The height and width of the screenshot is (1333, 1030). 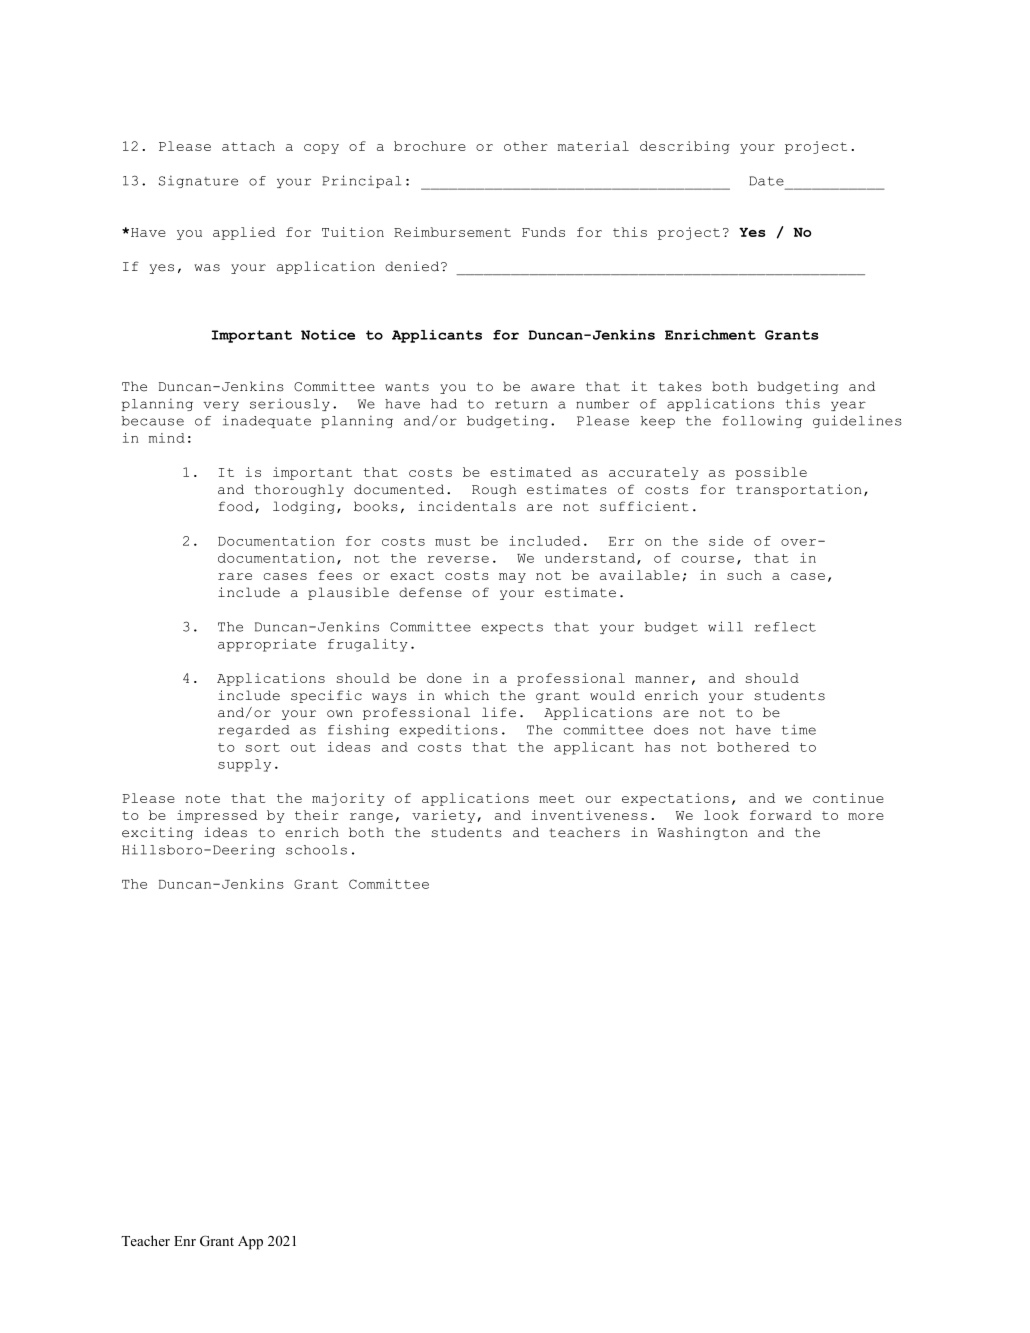 What do you see at coordinates (685, 147) in the screenshot?
I see `describing` at bounding box center [685, 147].
